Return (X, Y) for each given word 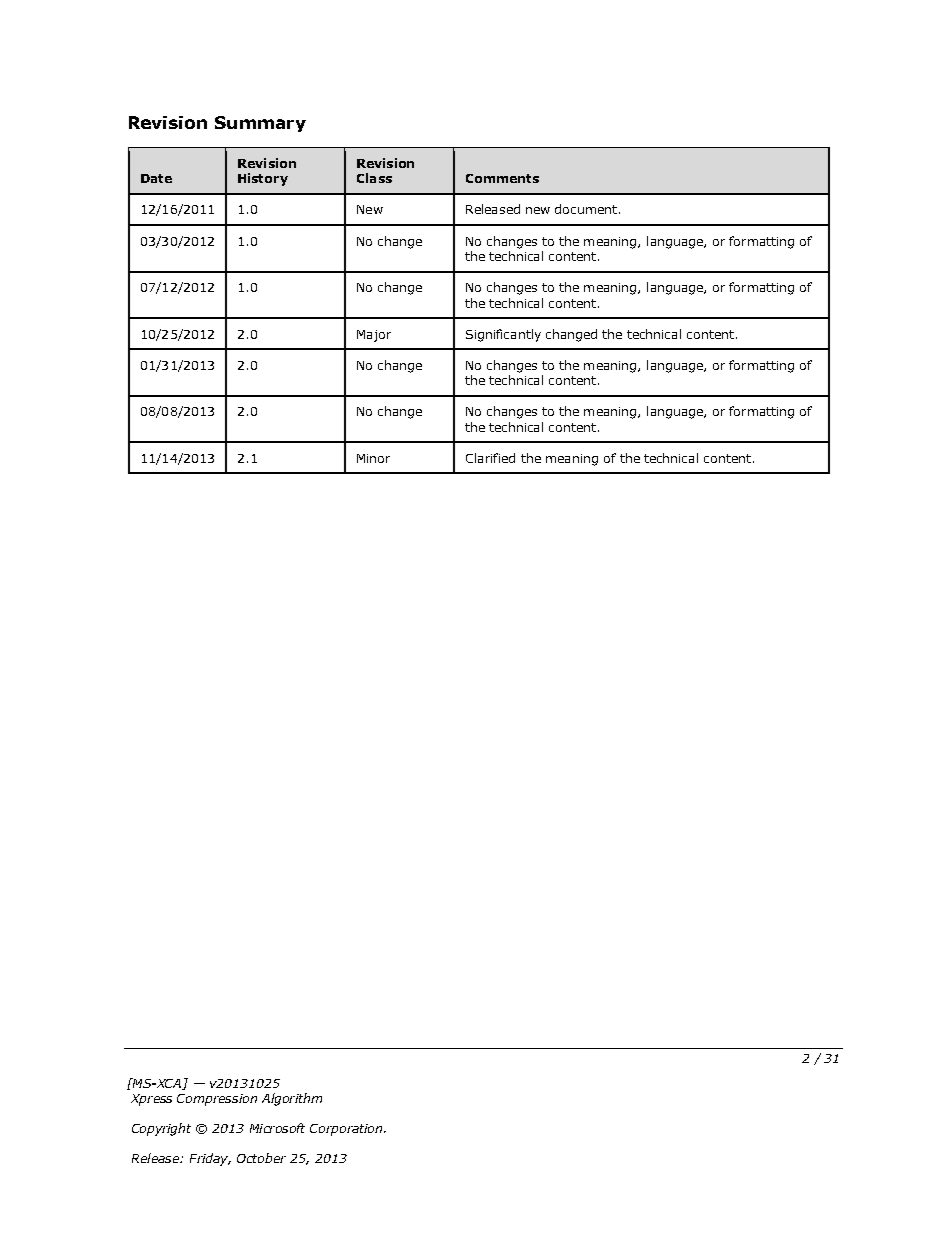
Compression (217, 1100)
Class (374, 178)
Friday (210, 1159)
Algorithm (292, 1099)
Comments (502, 178)
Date (156, 178)
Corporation (347, 1130)
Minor (373, 458)
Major (374, 336)
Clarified (490, 458)
